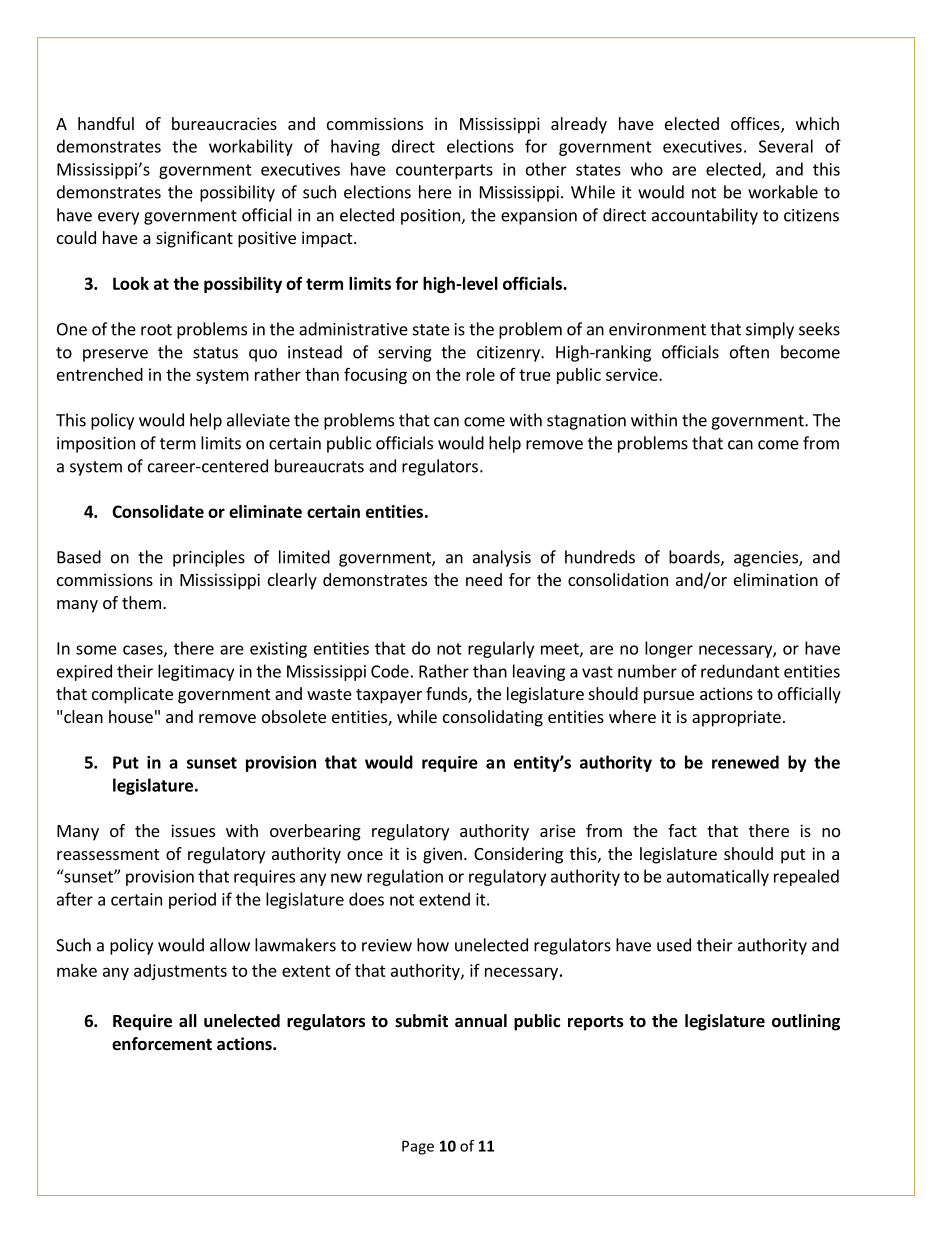  I want to click on handful, so click(106, 123).
